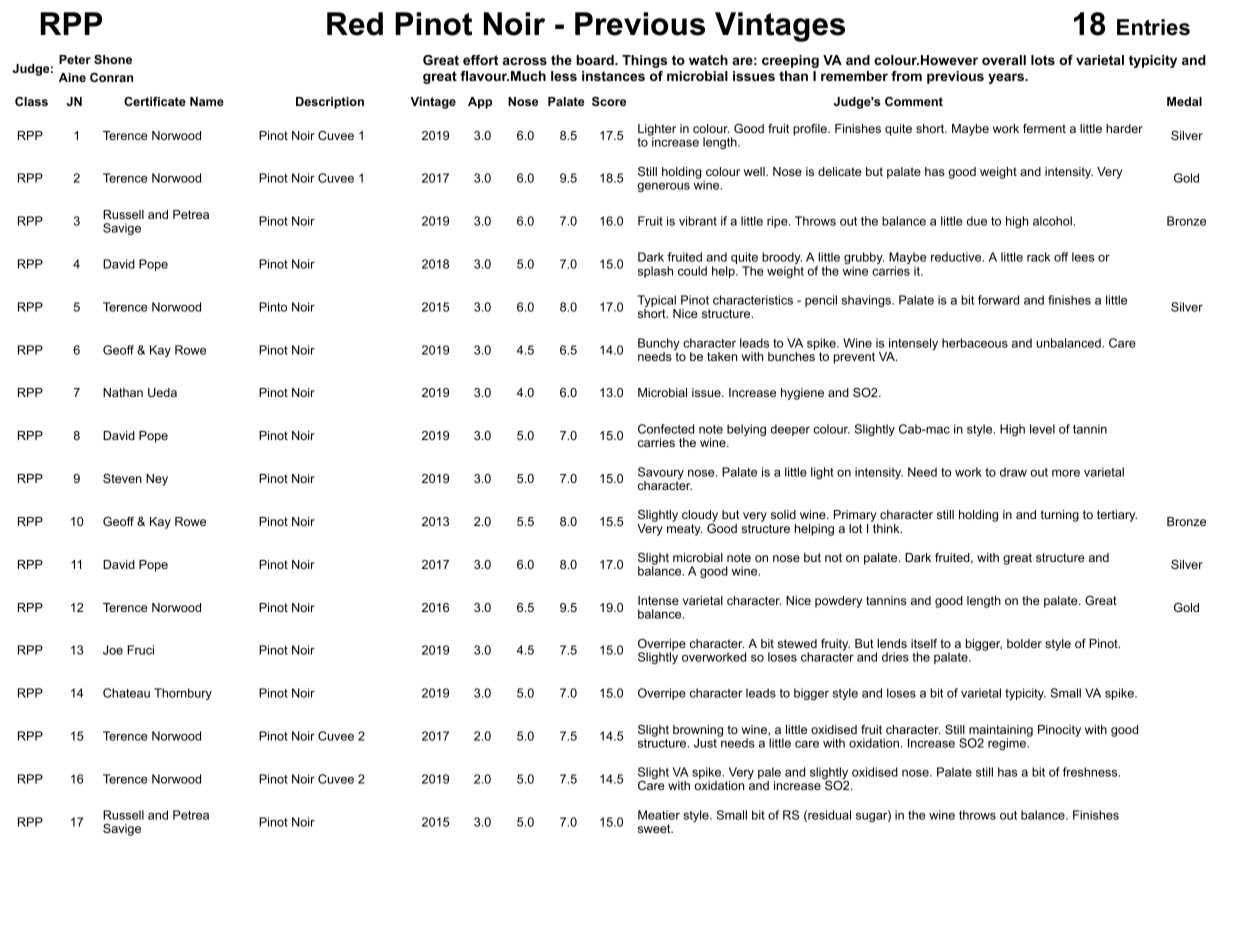 The width and height of the document is (1233, 952). What do you see at coordinates (113, 59) in the document?
I see `Shone` at bounding box center [113, 59].
